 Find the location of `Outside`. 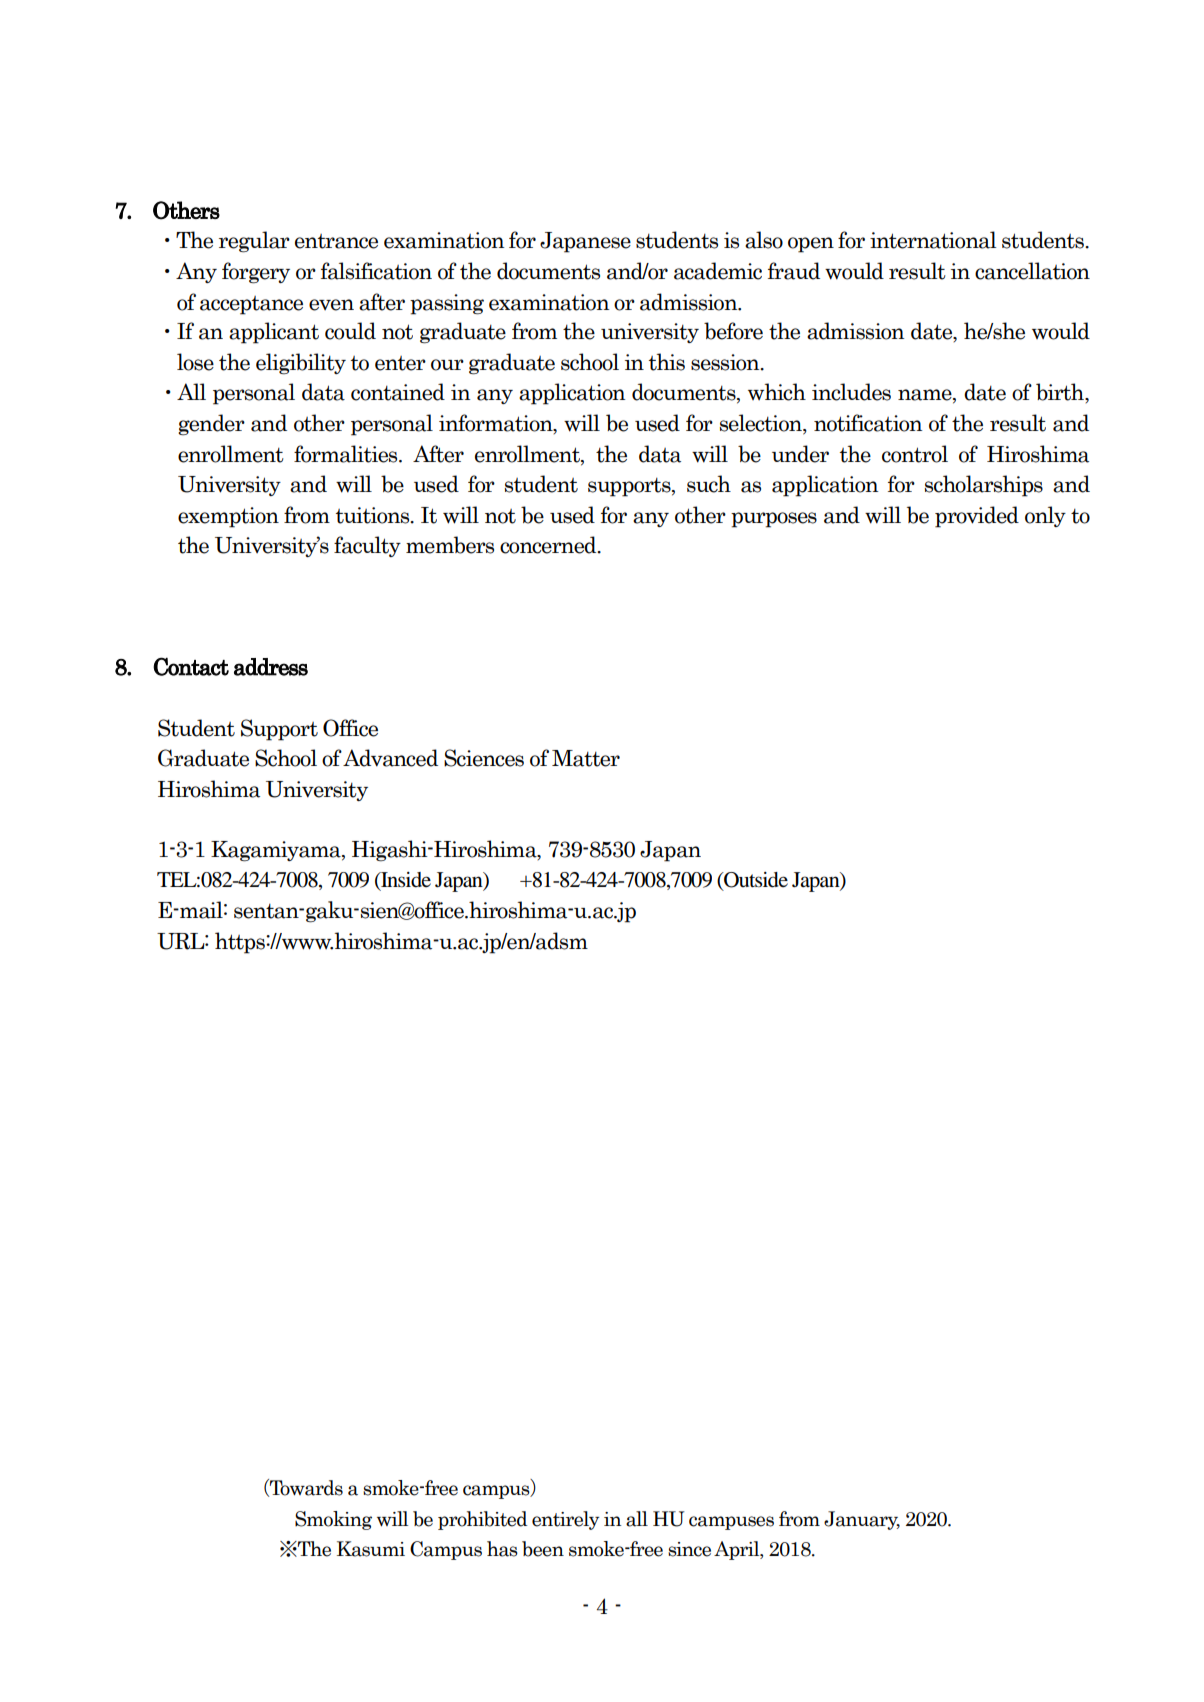

Outside is located at coordinates (755, 881).
